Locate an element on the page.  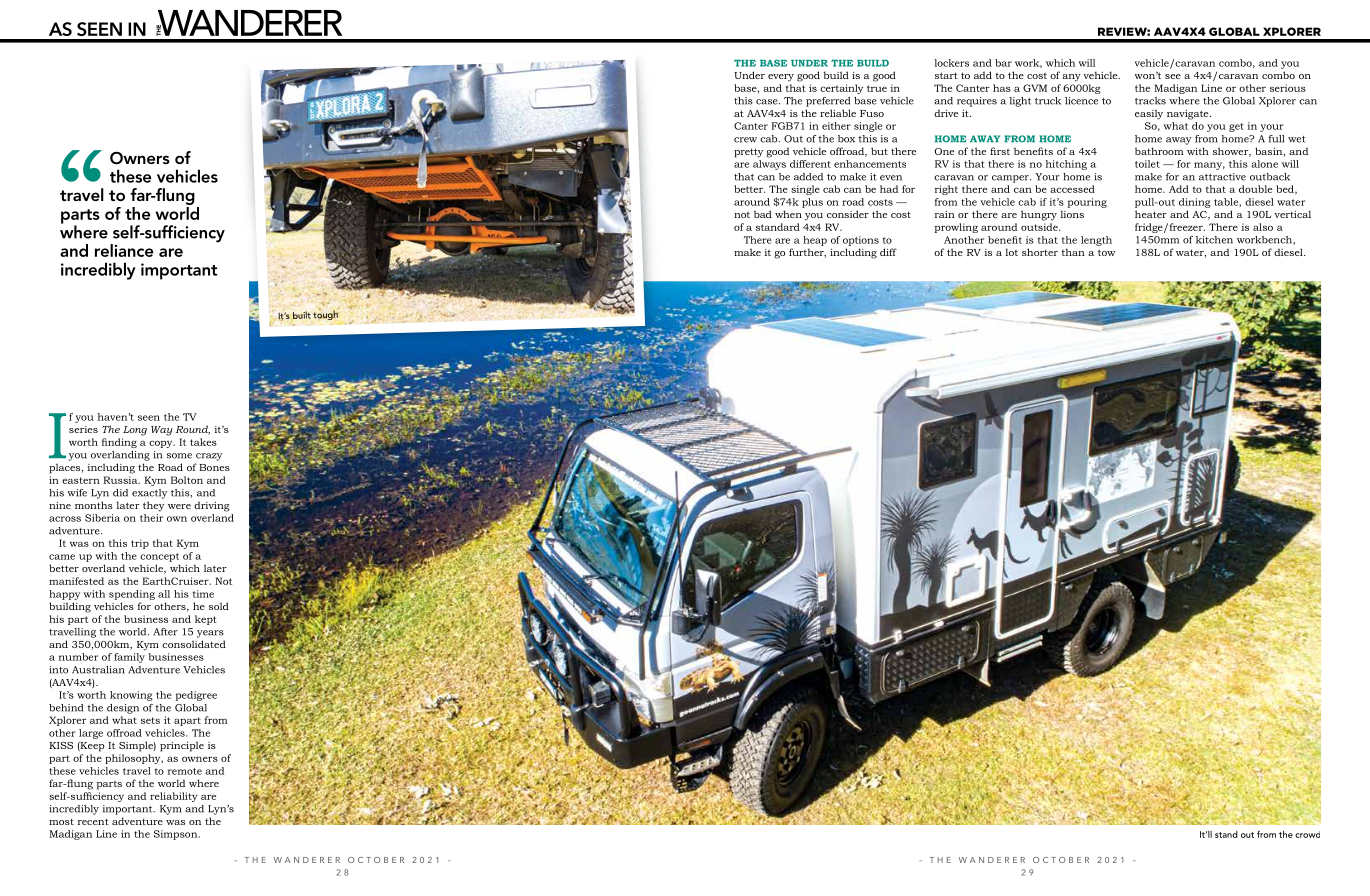
heap is located at coordinates (815, 241).
